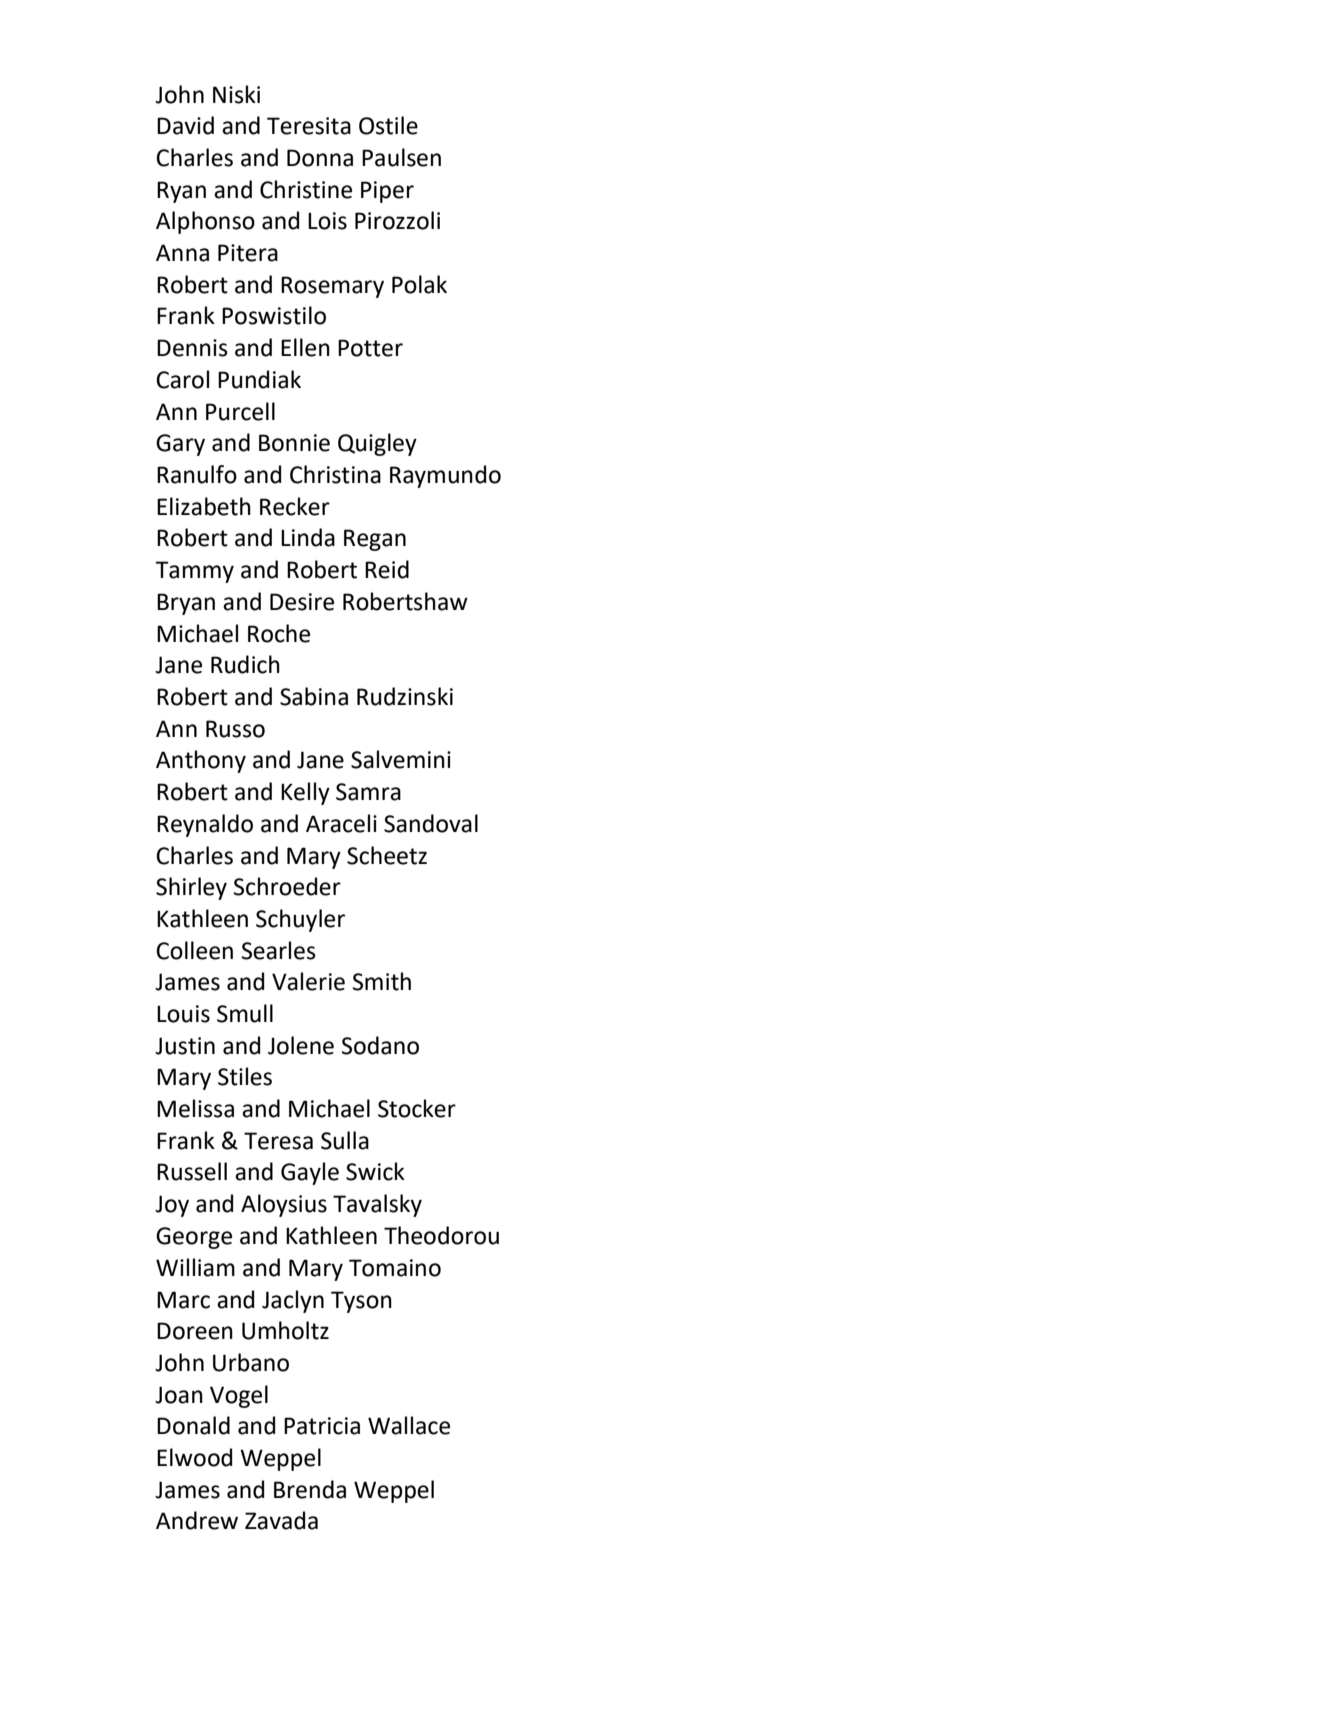 This image has width=1325, height=1714. I want to click on Sandoval, so click(431, 823).
